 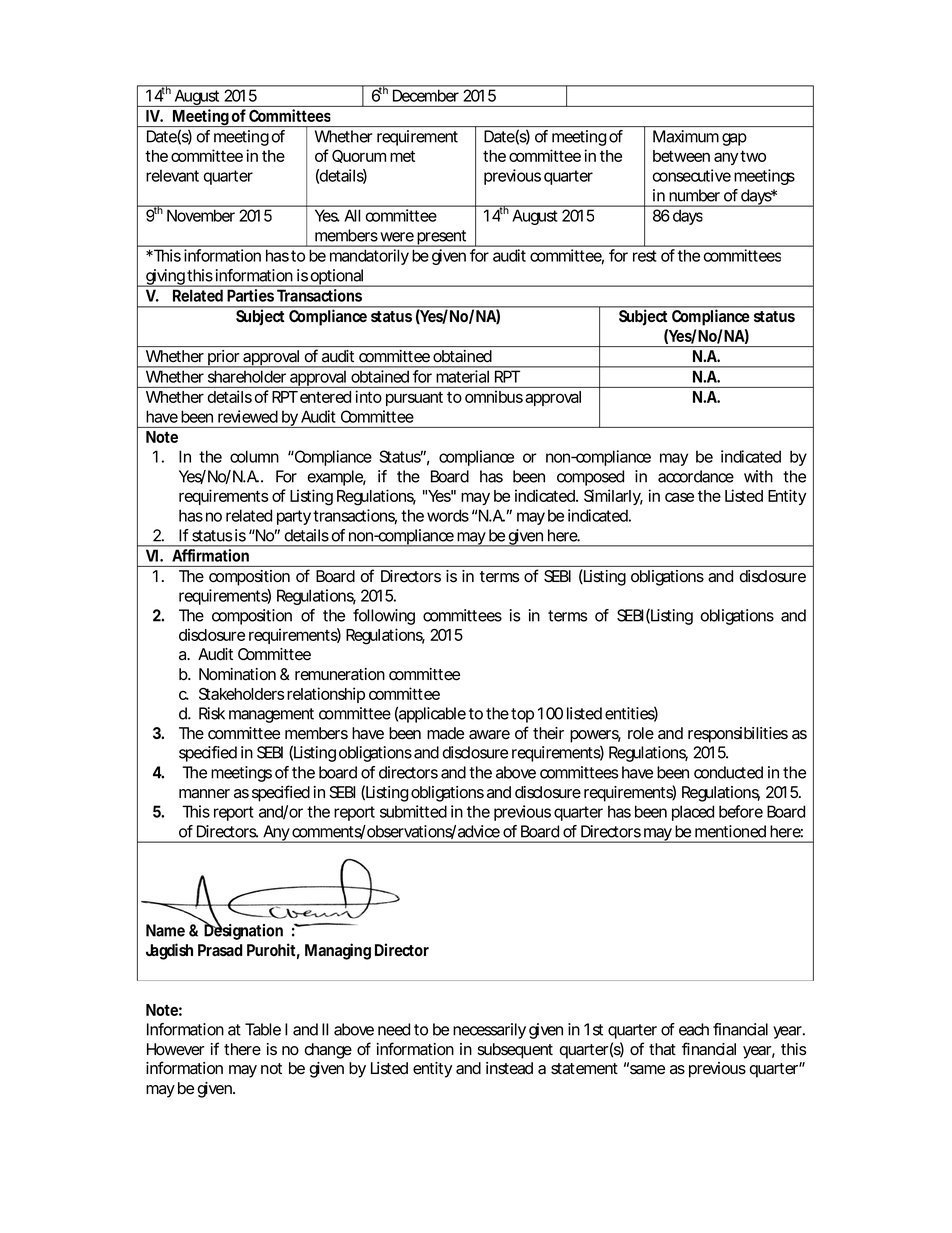 I want to click on column, so click(x=254, y=456).
